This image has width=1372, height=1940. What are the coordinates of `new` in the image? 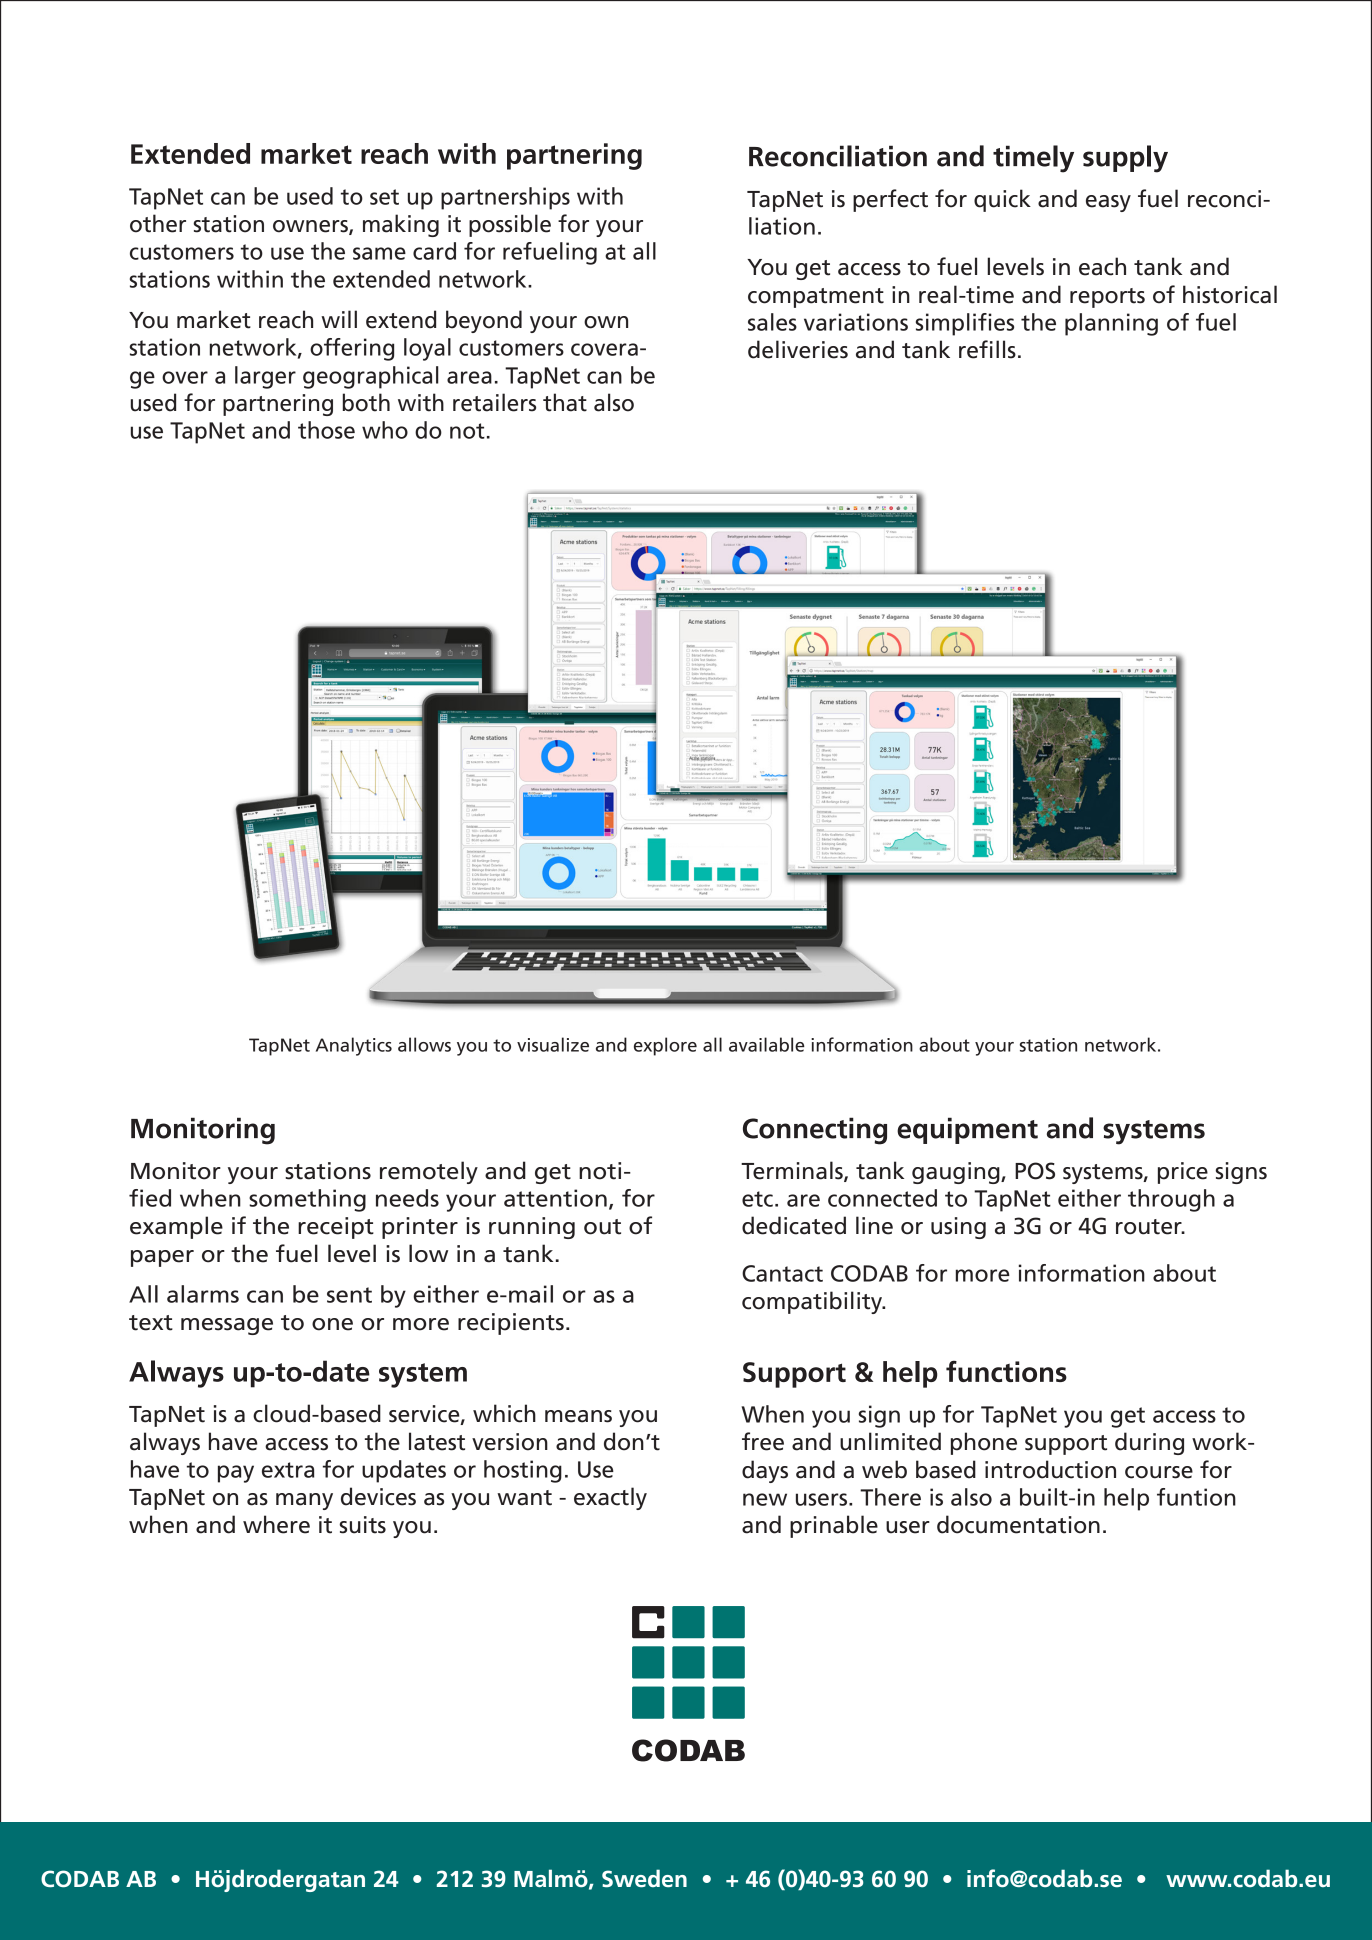 It's located at (765, 1499).
